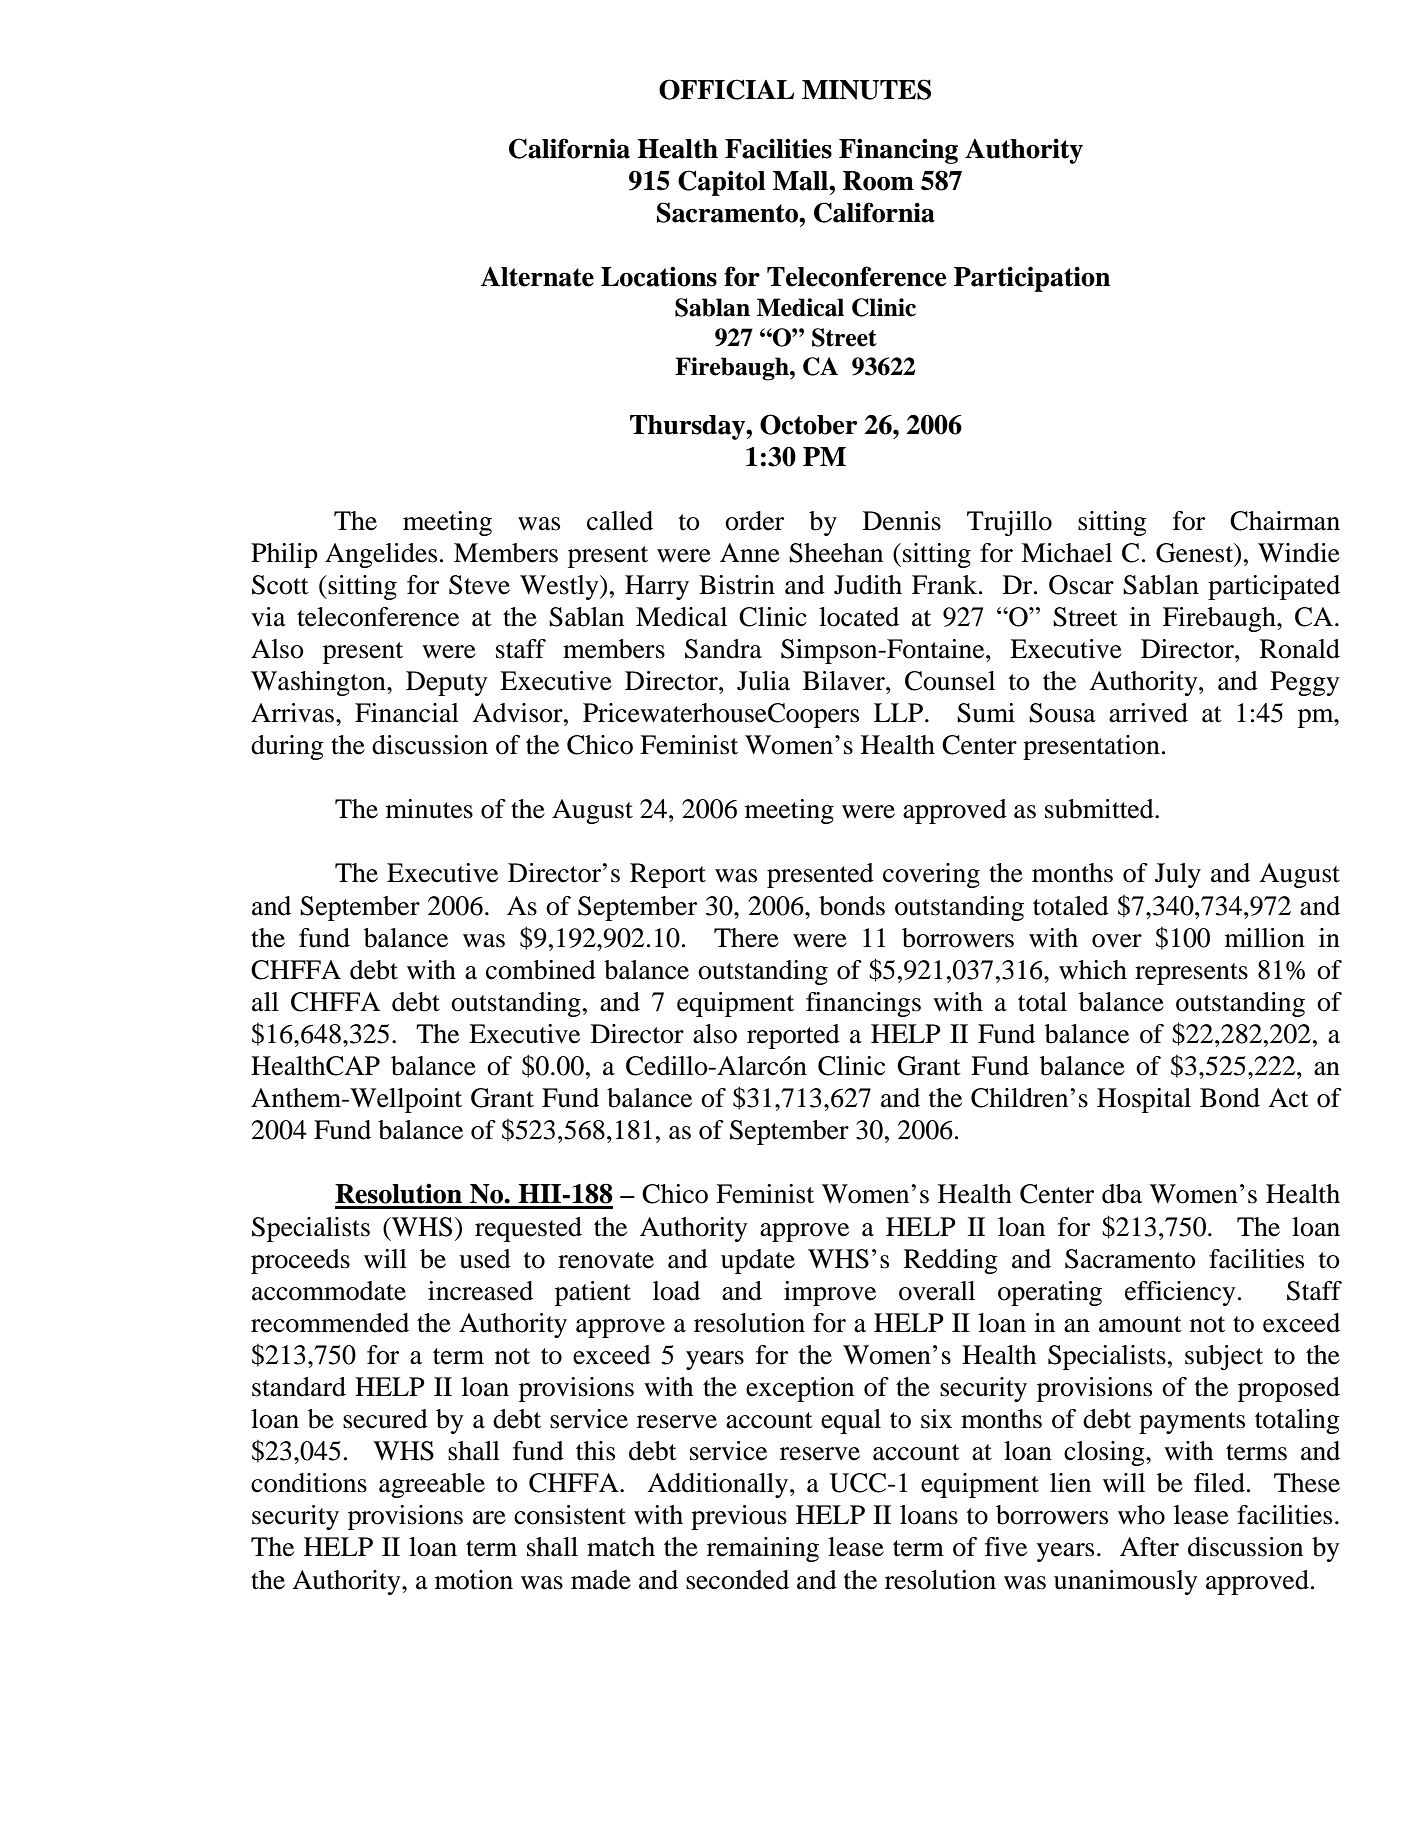 Image resolution: width=1424 pixels, height=1842 pixels. Describe the element at coordinates (758, 1261) in the document. I see `update` at that location.
